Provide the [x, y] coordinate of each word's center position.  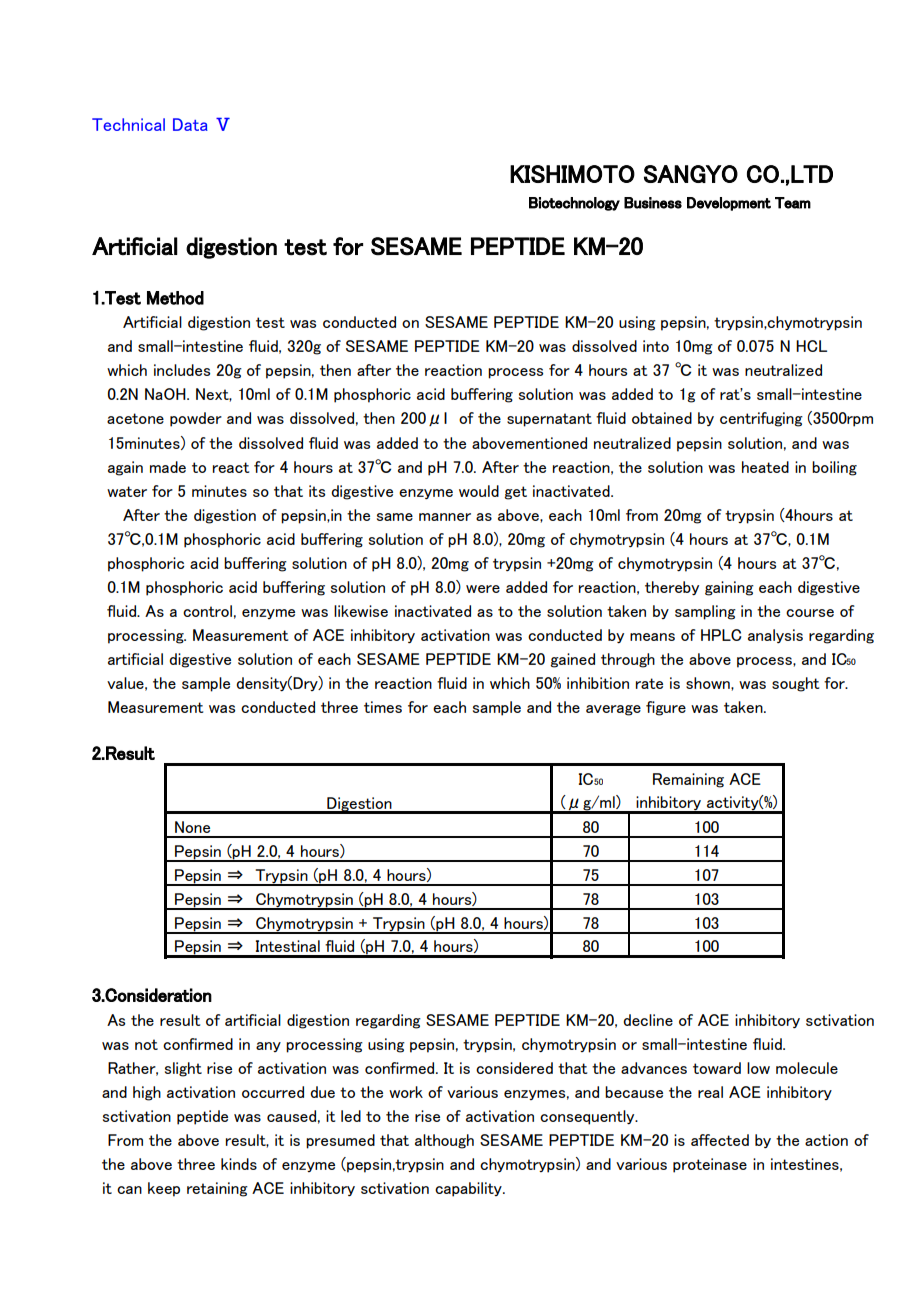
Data [190, 124]
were [483, 589]
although [444, 1141]
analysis [775, 636]
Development [729, 204]
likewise [361, 611]
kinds [239, 1164]
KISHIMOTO [572, 174]
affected [720, 1140]
